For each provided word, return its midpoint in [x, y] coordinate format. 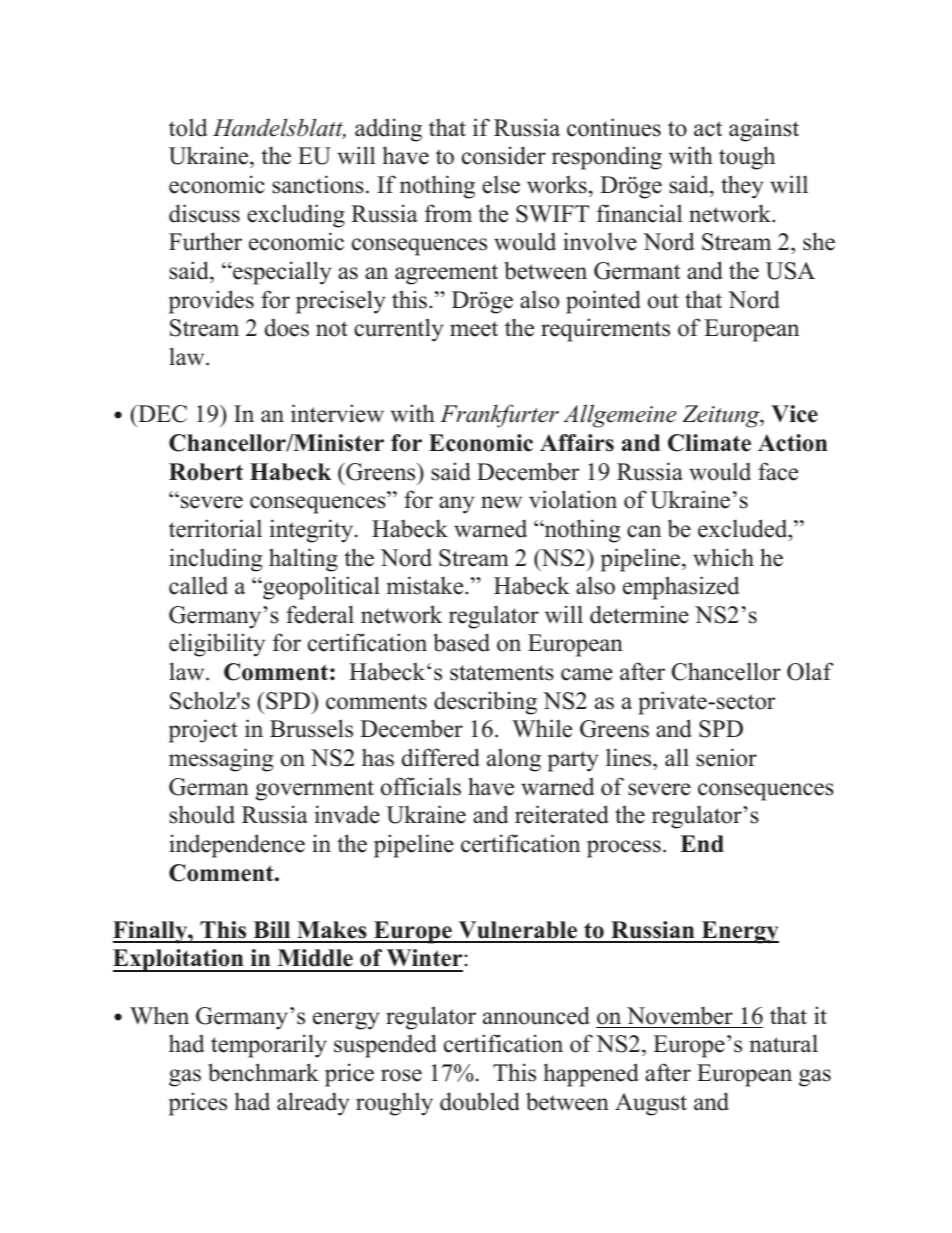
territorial [215, 528]
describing [485, 703]
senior [726, 757]
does [287, 327]
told [188, 127]
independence [237, 846]
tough [747, 158]
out [663, 301]
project [203, 731]
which [723, 557]
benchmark [263, 1072]
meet [474, 329]
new [501, 502]
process [624, 849]
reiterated [562, 814]
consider [504, 155]
